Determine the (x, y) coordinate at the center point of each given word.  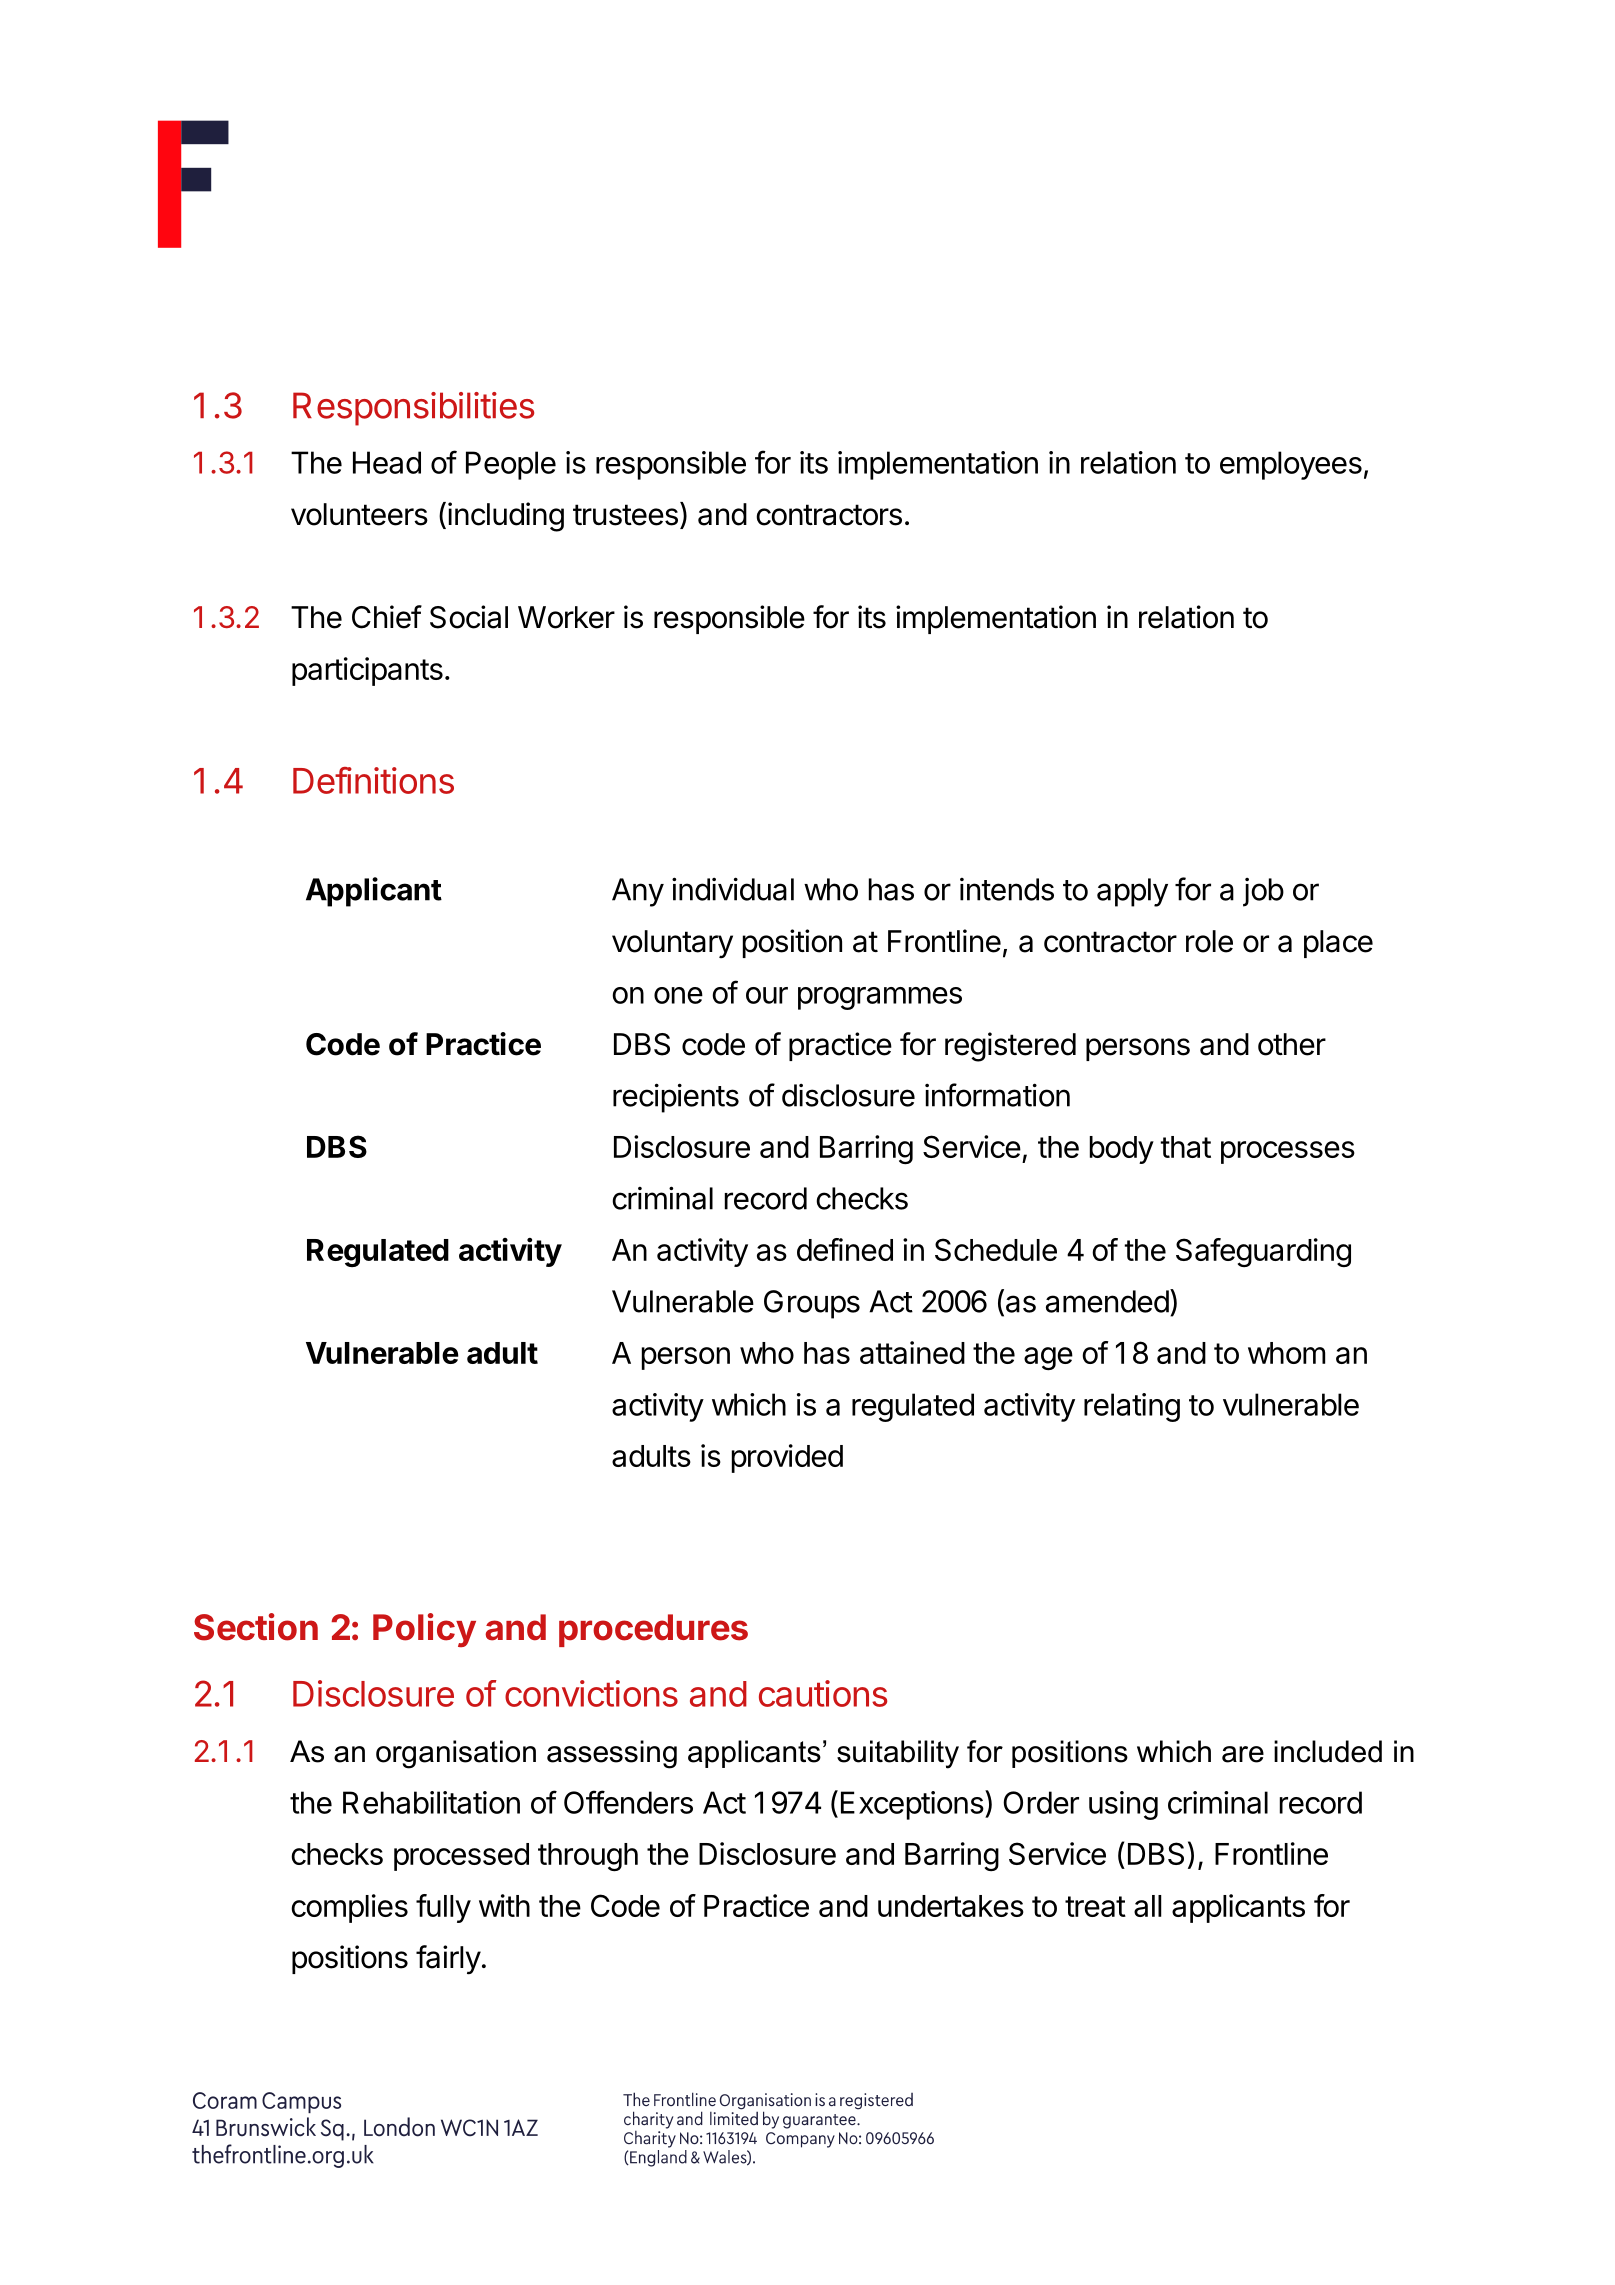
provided (787, 1458)
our (767, 995)
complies (349, 1908)
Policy (424, 1630)
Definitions (373, 780)
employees (1291, 465)
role (1209, 941)
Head (387, 462)
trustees (625, 515)
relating (1132, 1407)
